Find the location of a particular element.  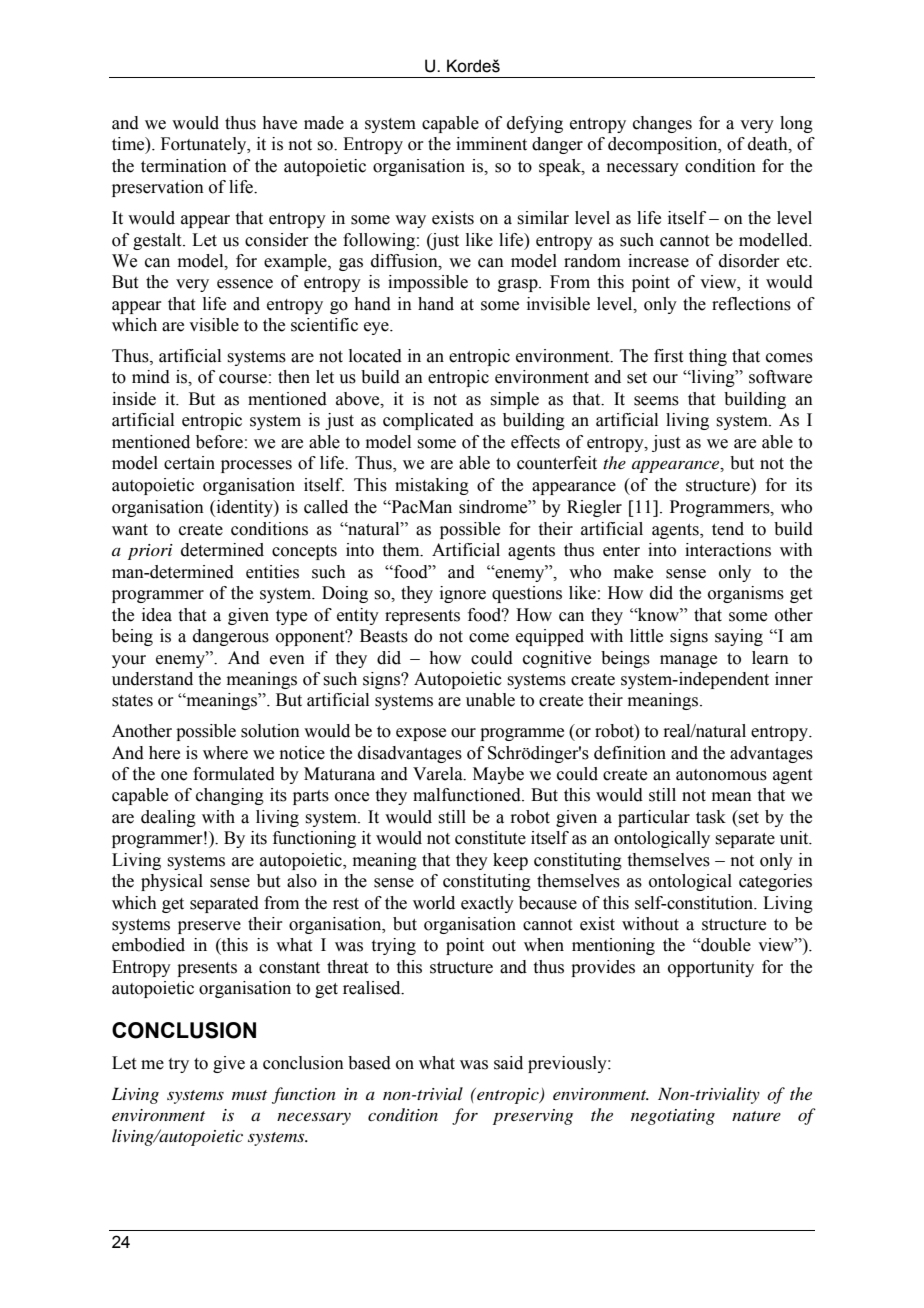

imminent is located at coordinates (491, 144).
